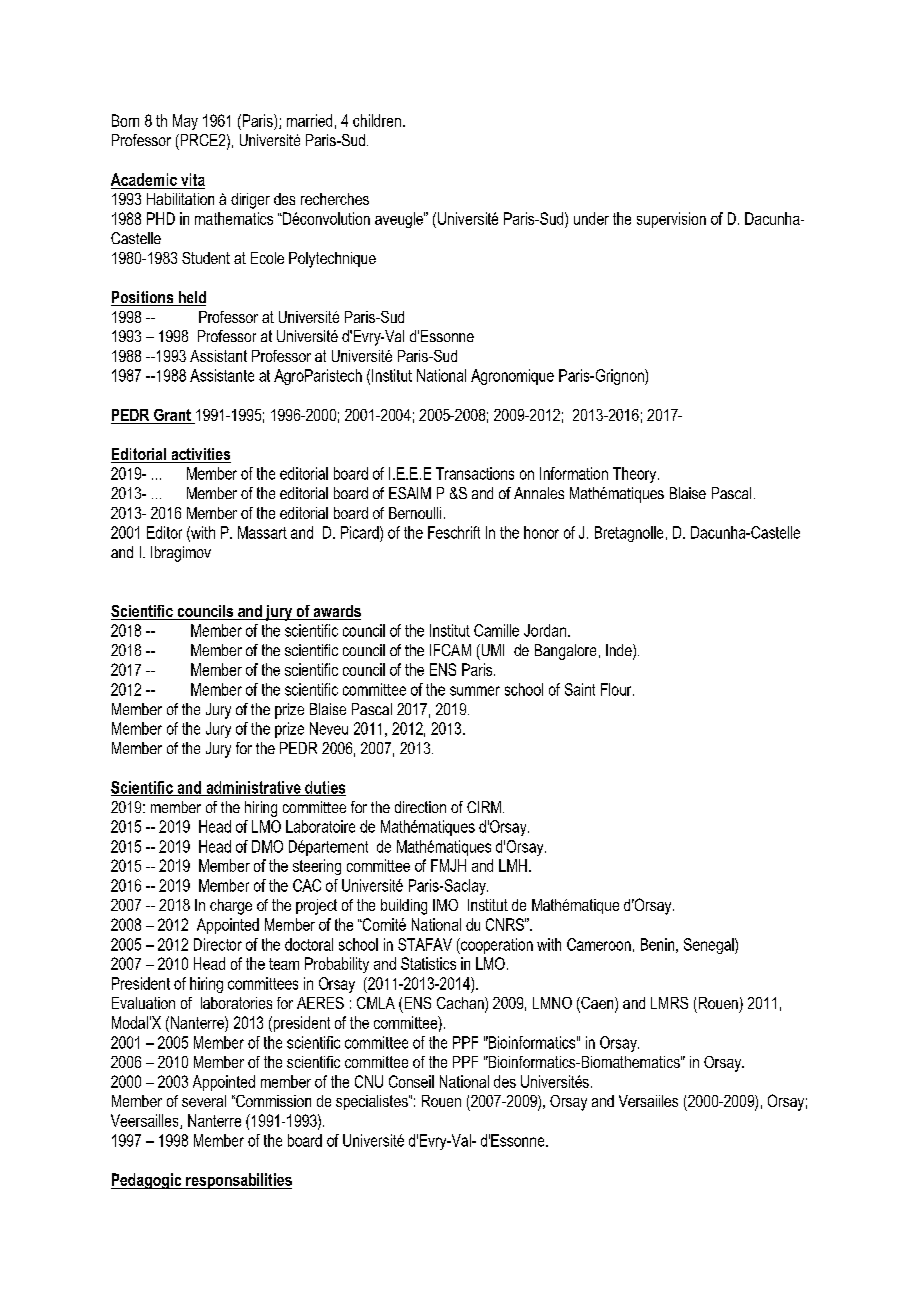 The image size is (924, 1308). I want to click on Theory, so click(636, 475).
